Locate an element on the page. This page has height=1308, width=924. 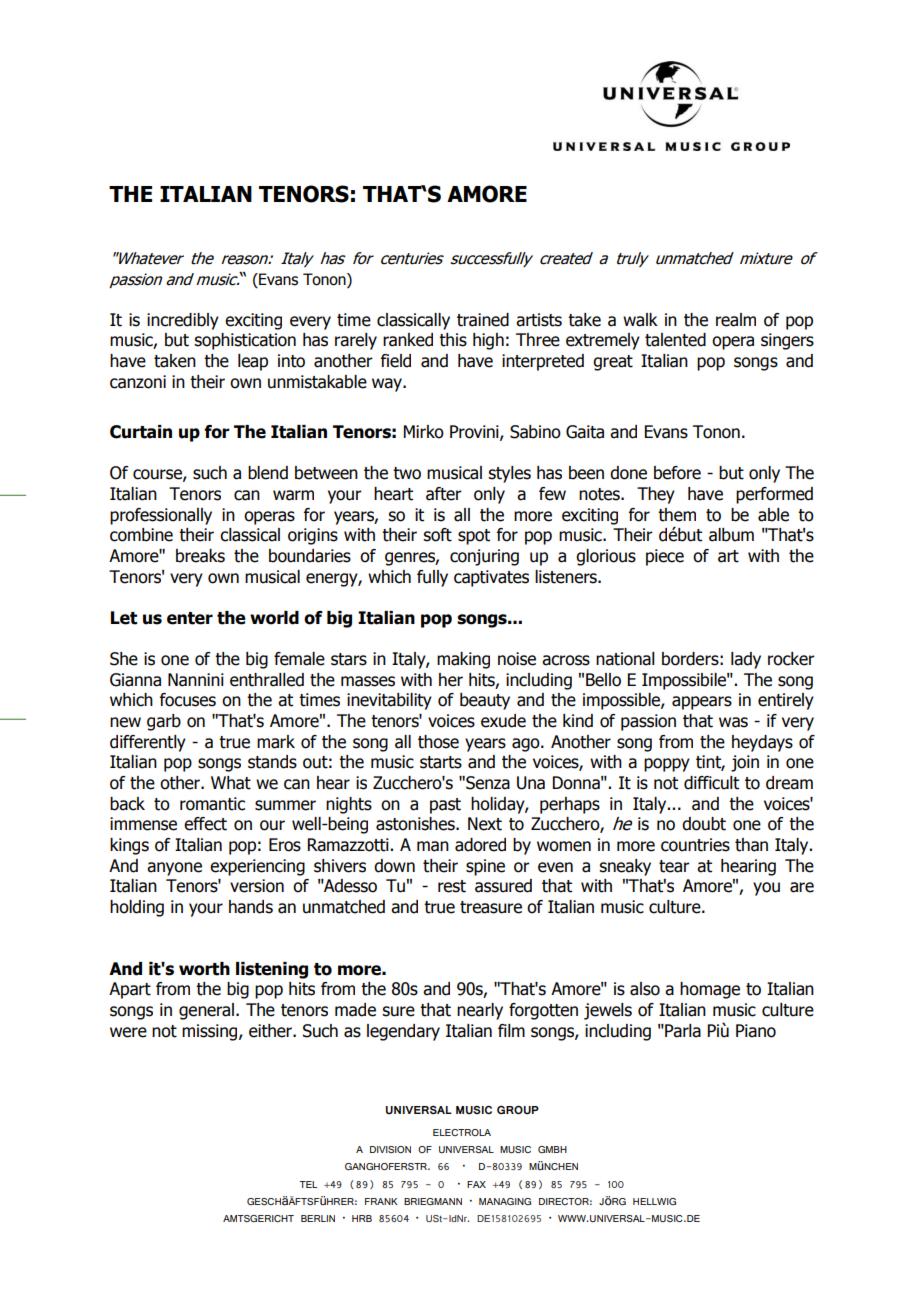
difficult is located at coordinates (711, 783).
